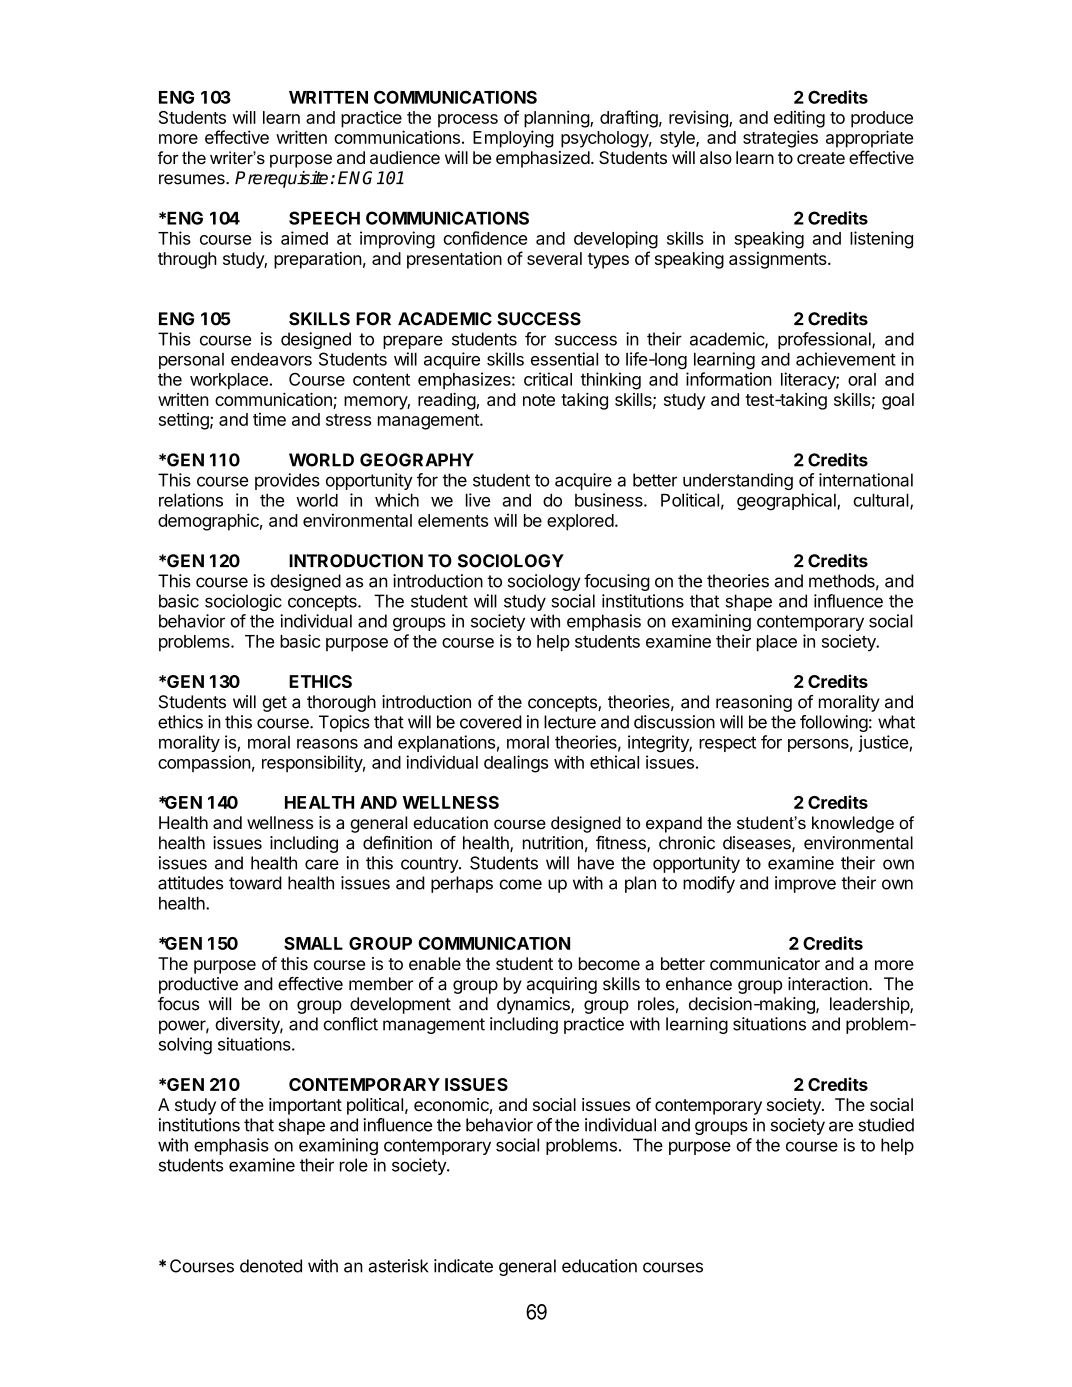 The height and width of the page is (1387, 1072). Describe the element at coordinates (543, 159) in the page. I see `emphasized` at that location.
